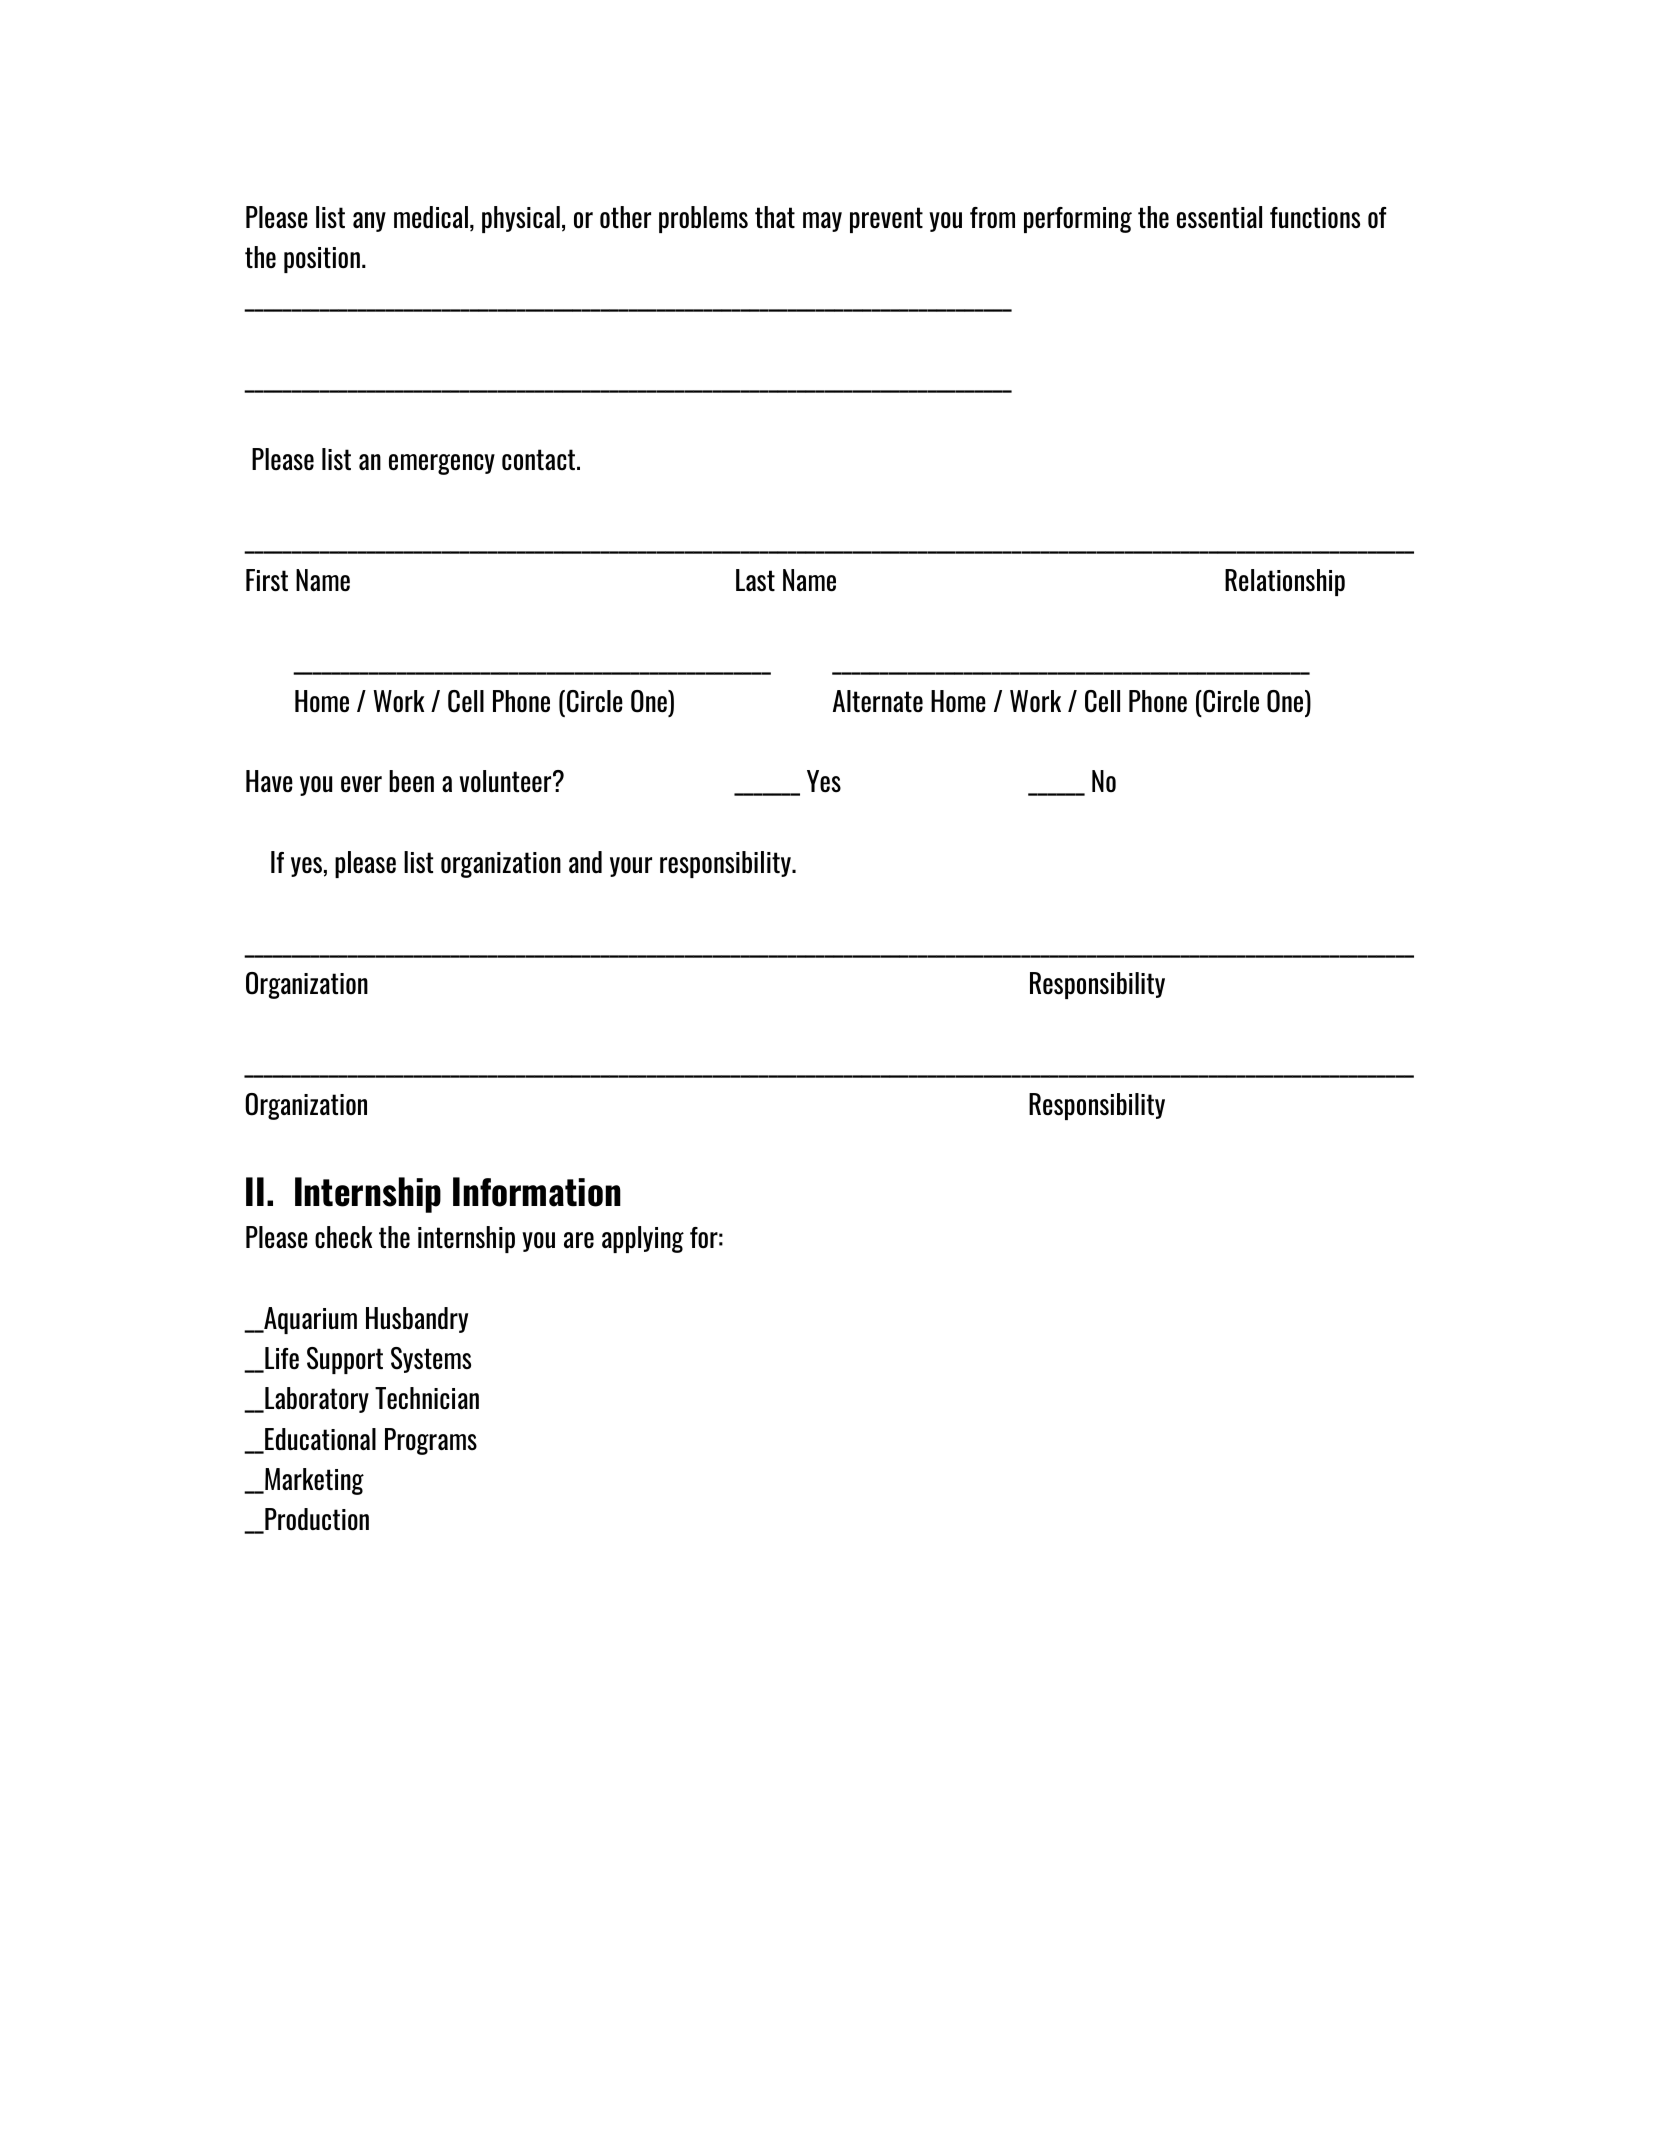 The height and width of the screenshot is (2155, 1665). What do you see at coordinates (537, 1192) in the screenshot?
I see `Information` at bounding box center [537, 1192].
